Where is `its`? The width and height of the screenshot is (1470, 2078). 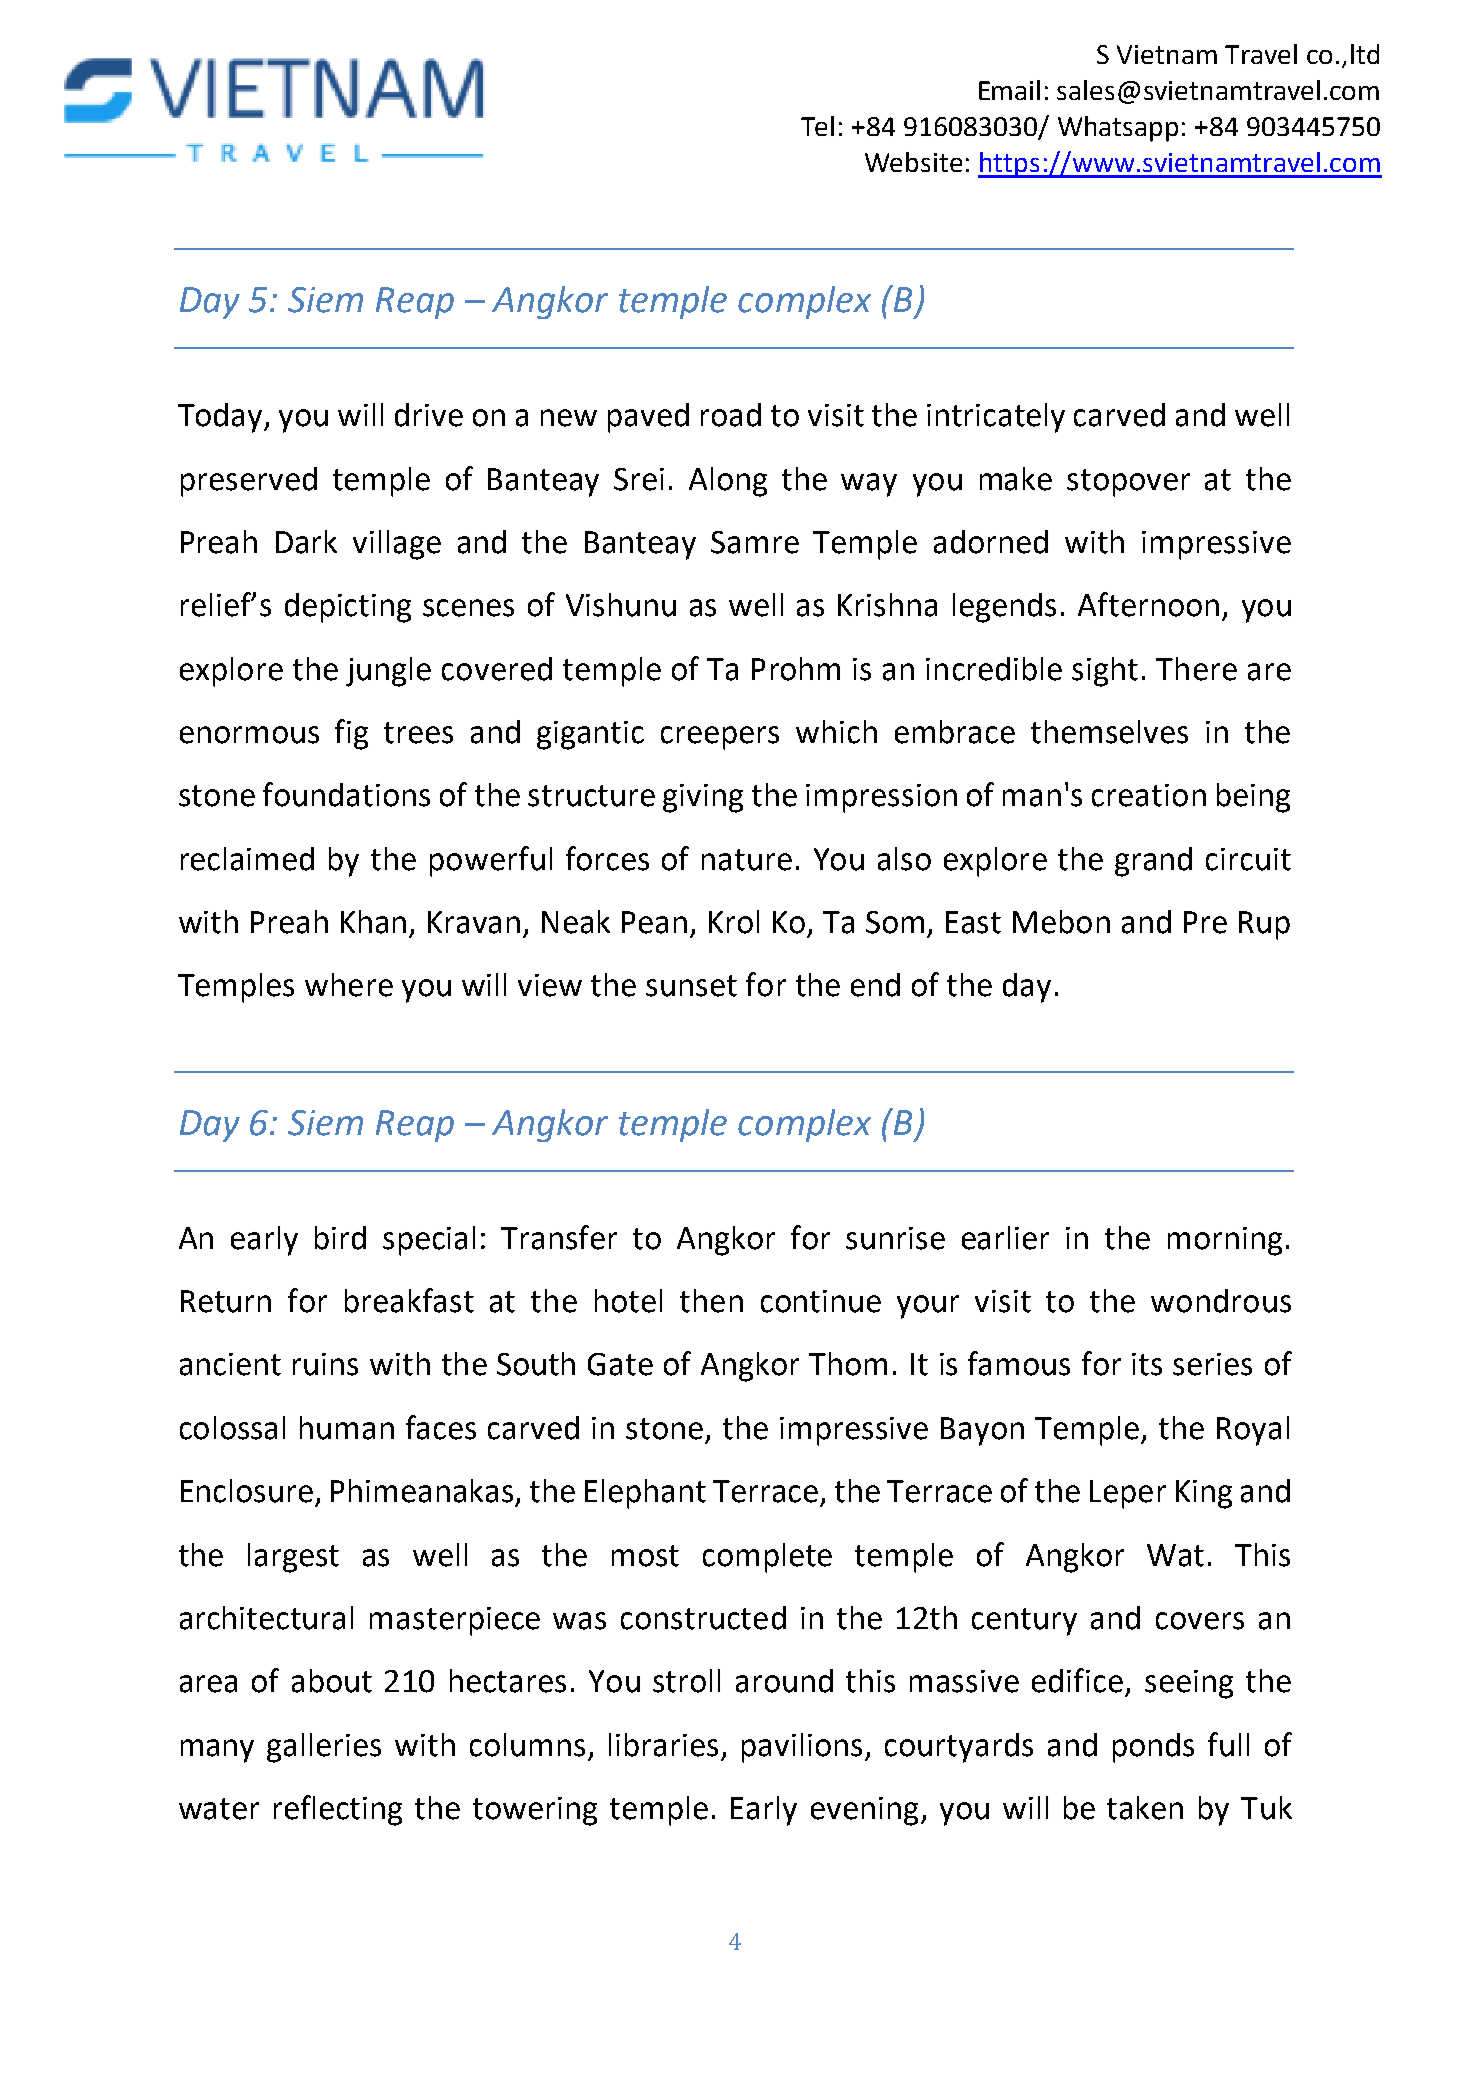
its is located at coordinates (1147, 1364).
